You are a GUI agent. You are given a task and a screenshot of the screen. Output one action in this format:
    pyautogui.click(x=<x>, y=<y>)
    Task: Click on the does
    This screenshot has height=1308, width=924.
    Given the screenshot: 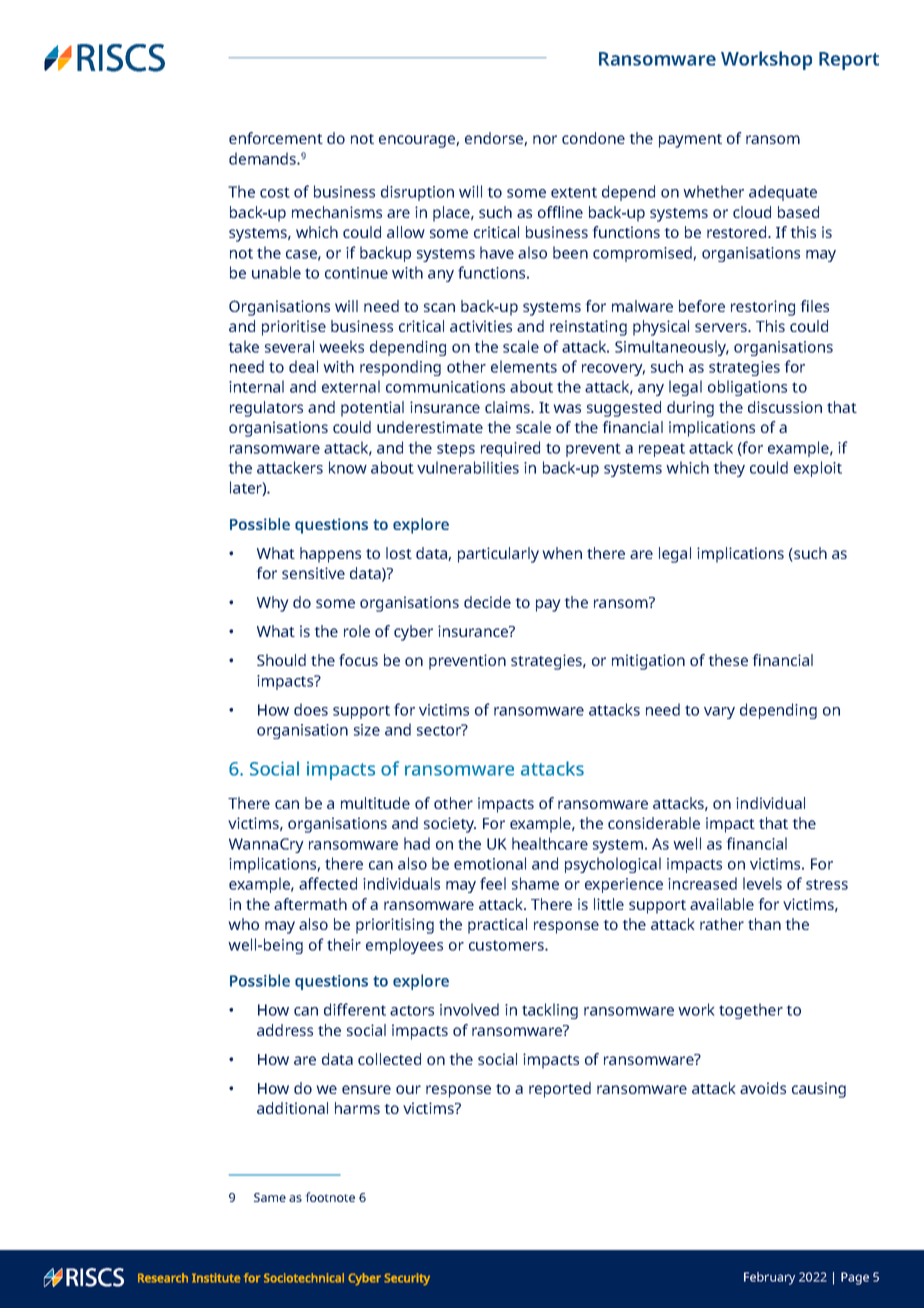 What is the action you would take?
    pyautogui.click(x=311, y=709)
